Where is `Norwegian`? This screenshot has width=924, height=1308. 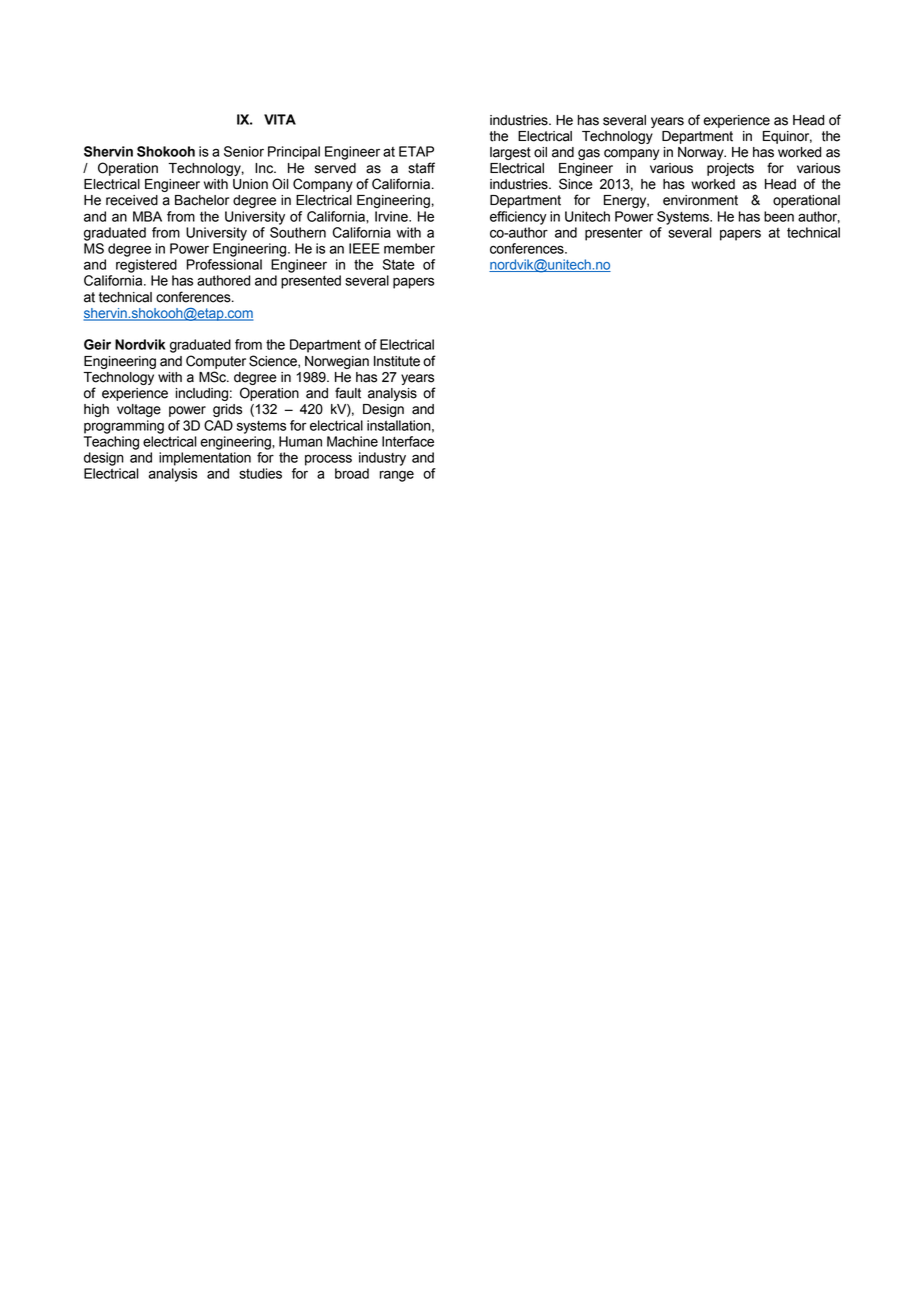 Norwegian is located at coordinates (337, 362).
